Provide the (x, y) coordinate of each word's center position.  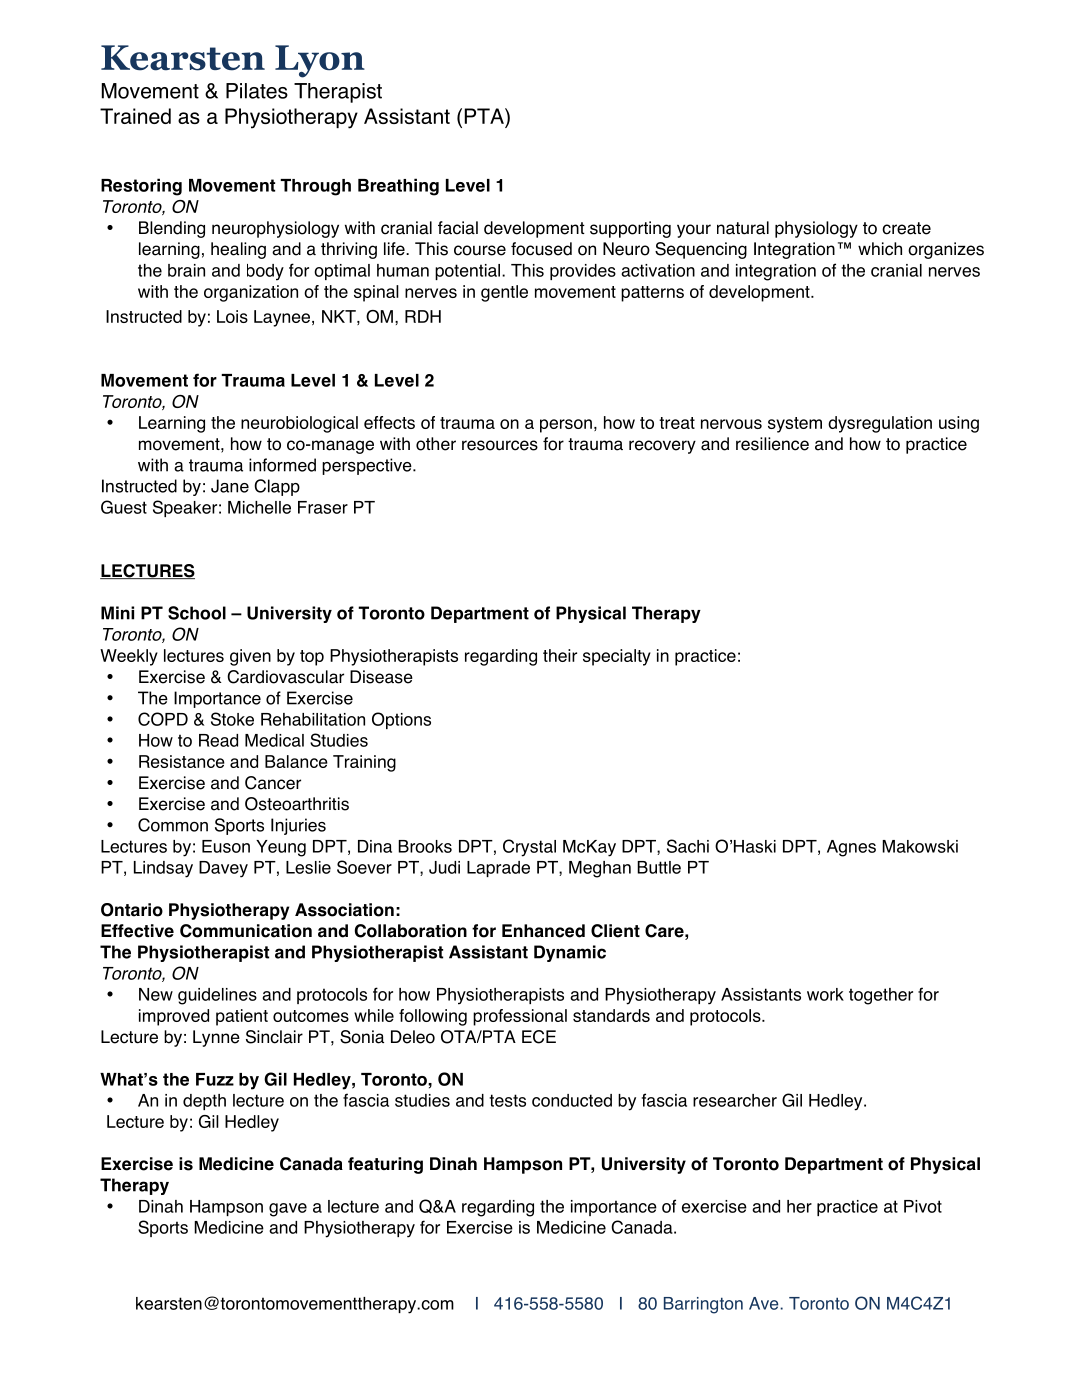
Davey (223, 869)
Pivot (923, 1206)
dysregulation (880, 424)
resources (500, 445)
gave (288, 1210)
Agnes (851, 848)
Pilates (257, 91)
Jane (230, 486)
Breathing (398, 187)
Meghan (600, 869)
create (906, 228)
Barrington (703, 1305)
